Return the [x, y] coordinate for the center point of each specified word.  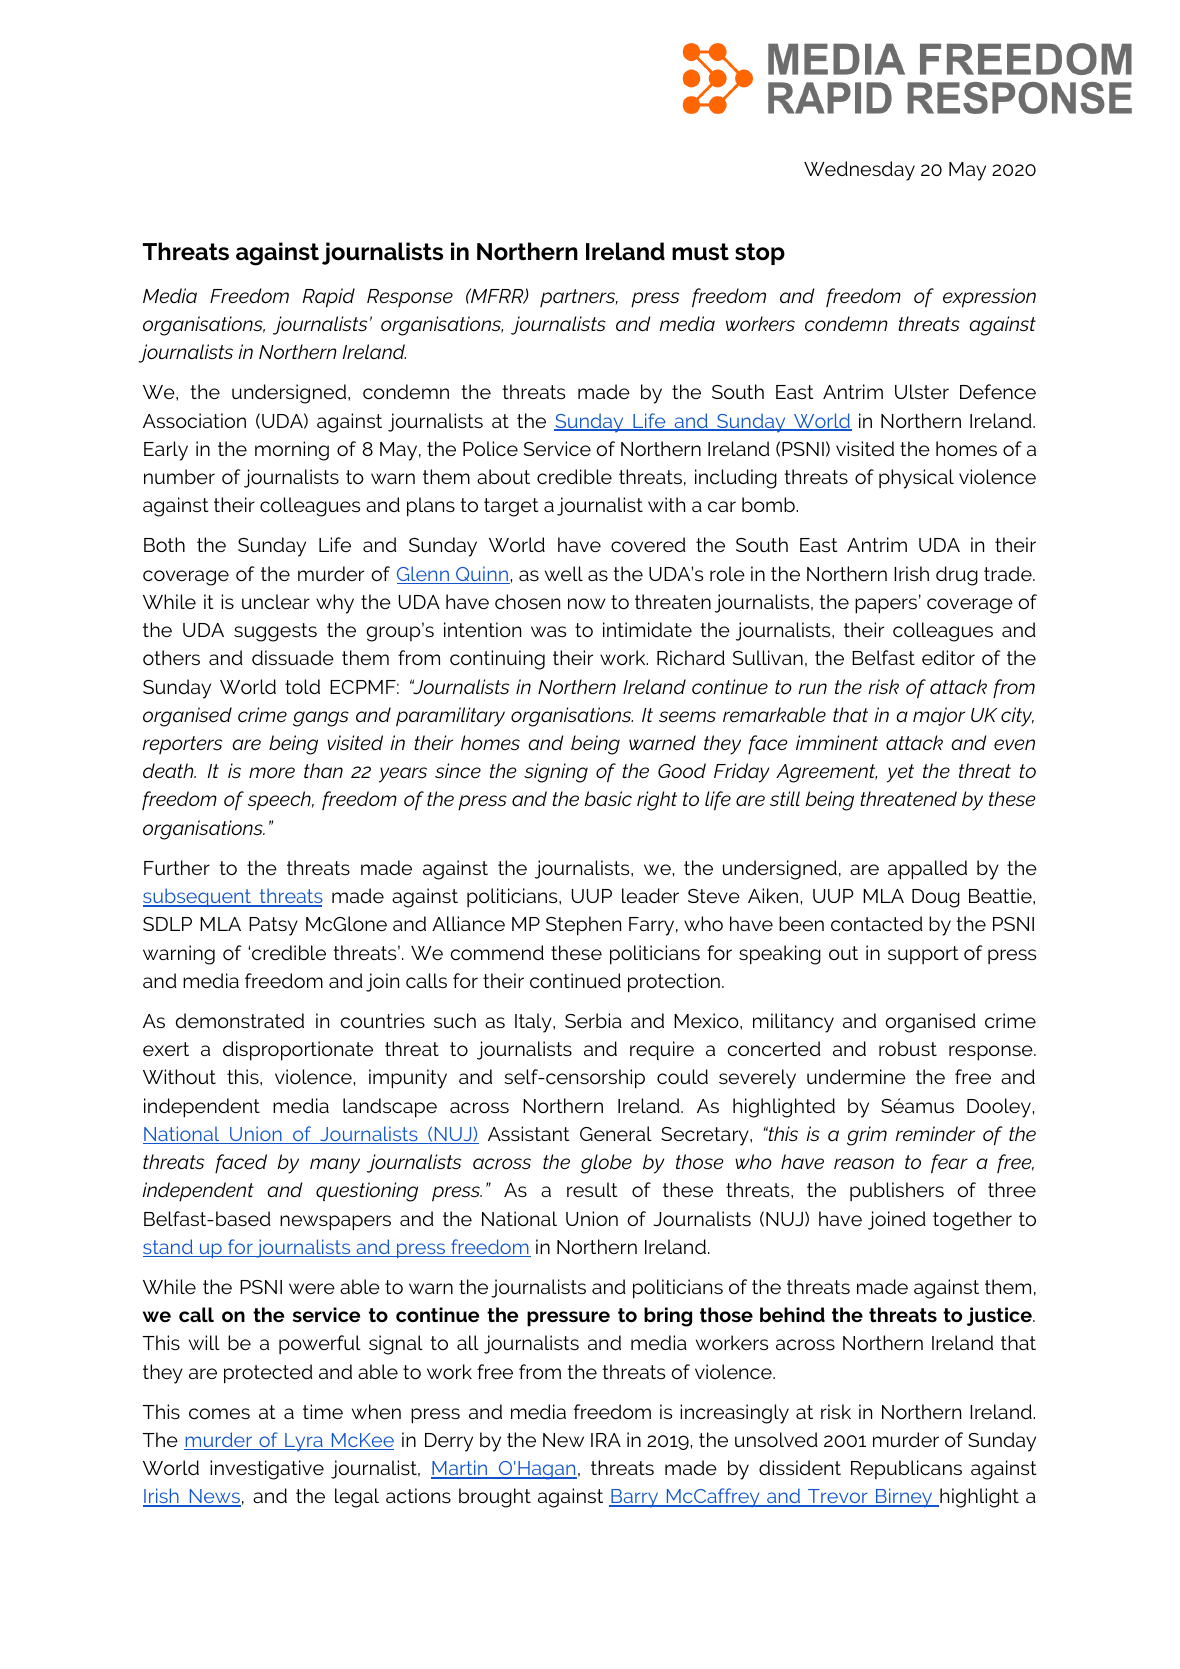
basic [608, 798]
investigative [267, 1470]
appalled [927, 870]
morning [292, 451]
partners [579, 298]
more [272, 772]
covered [648, 544]
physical [916, 479]
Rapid [329, 298]
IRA [606, 1440]
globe [606, 1164]
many [335, 1166]
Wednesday [859, 171]
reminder [935, 1133]
